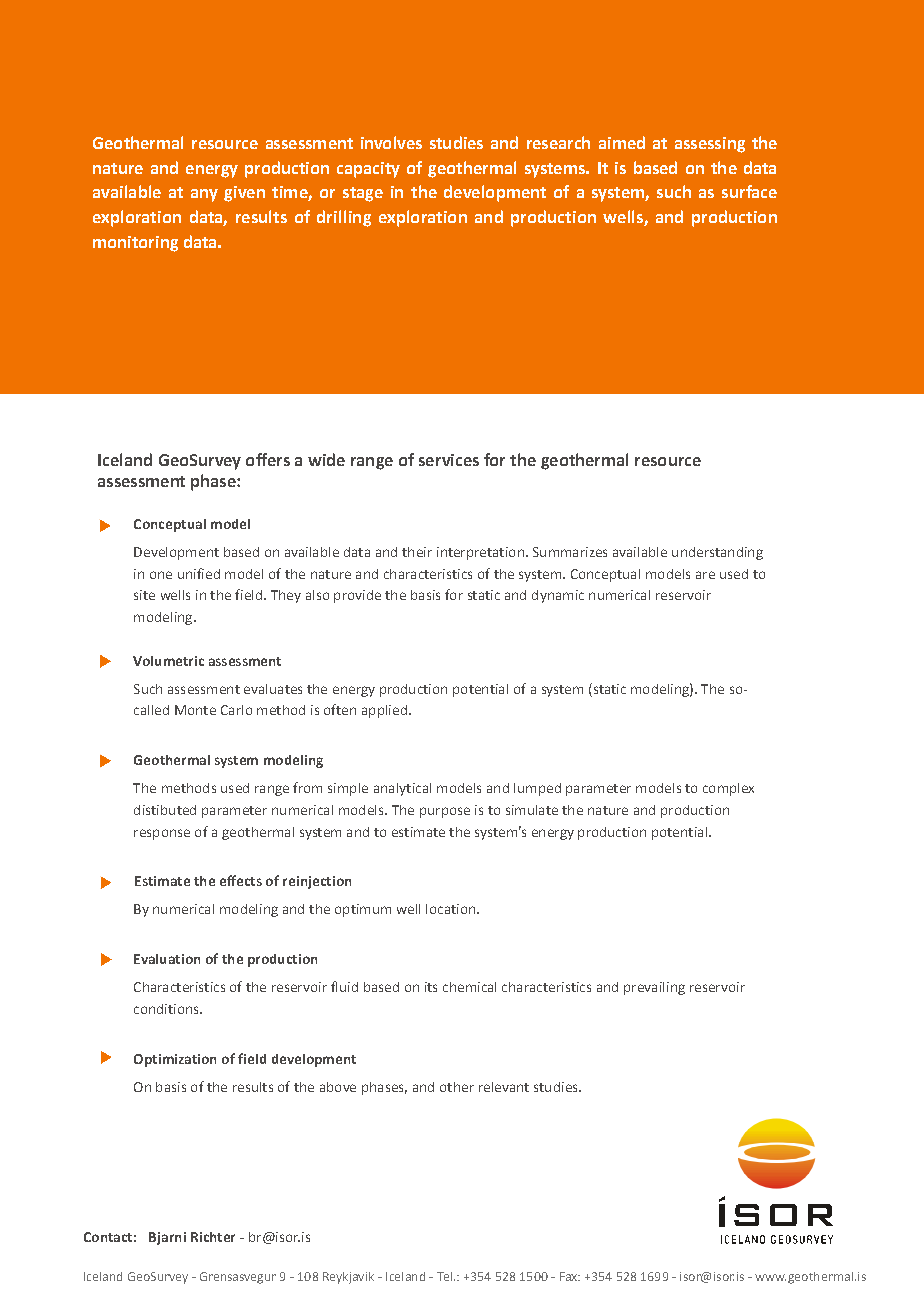 This document has height=1307, width=924. What do you see at coordinates (717, 553) in the document?
I see `understanding` at bounding box center [717, 553].
